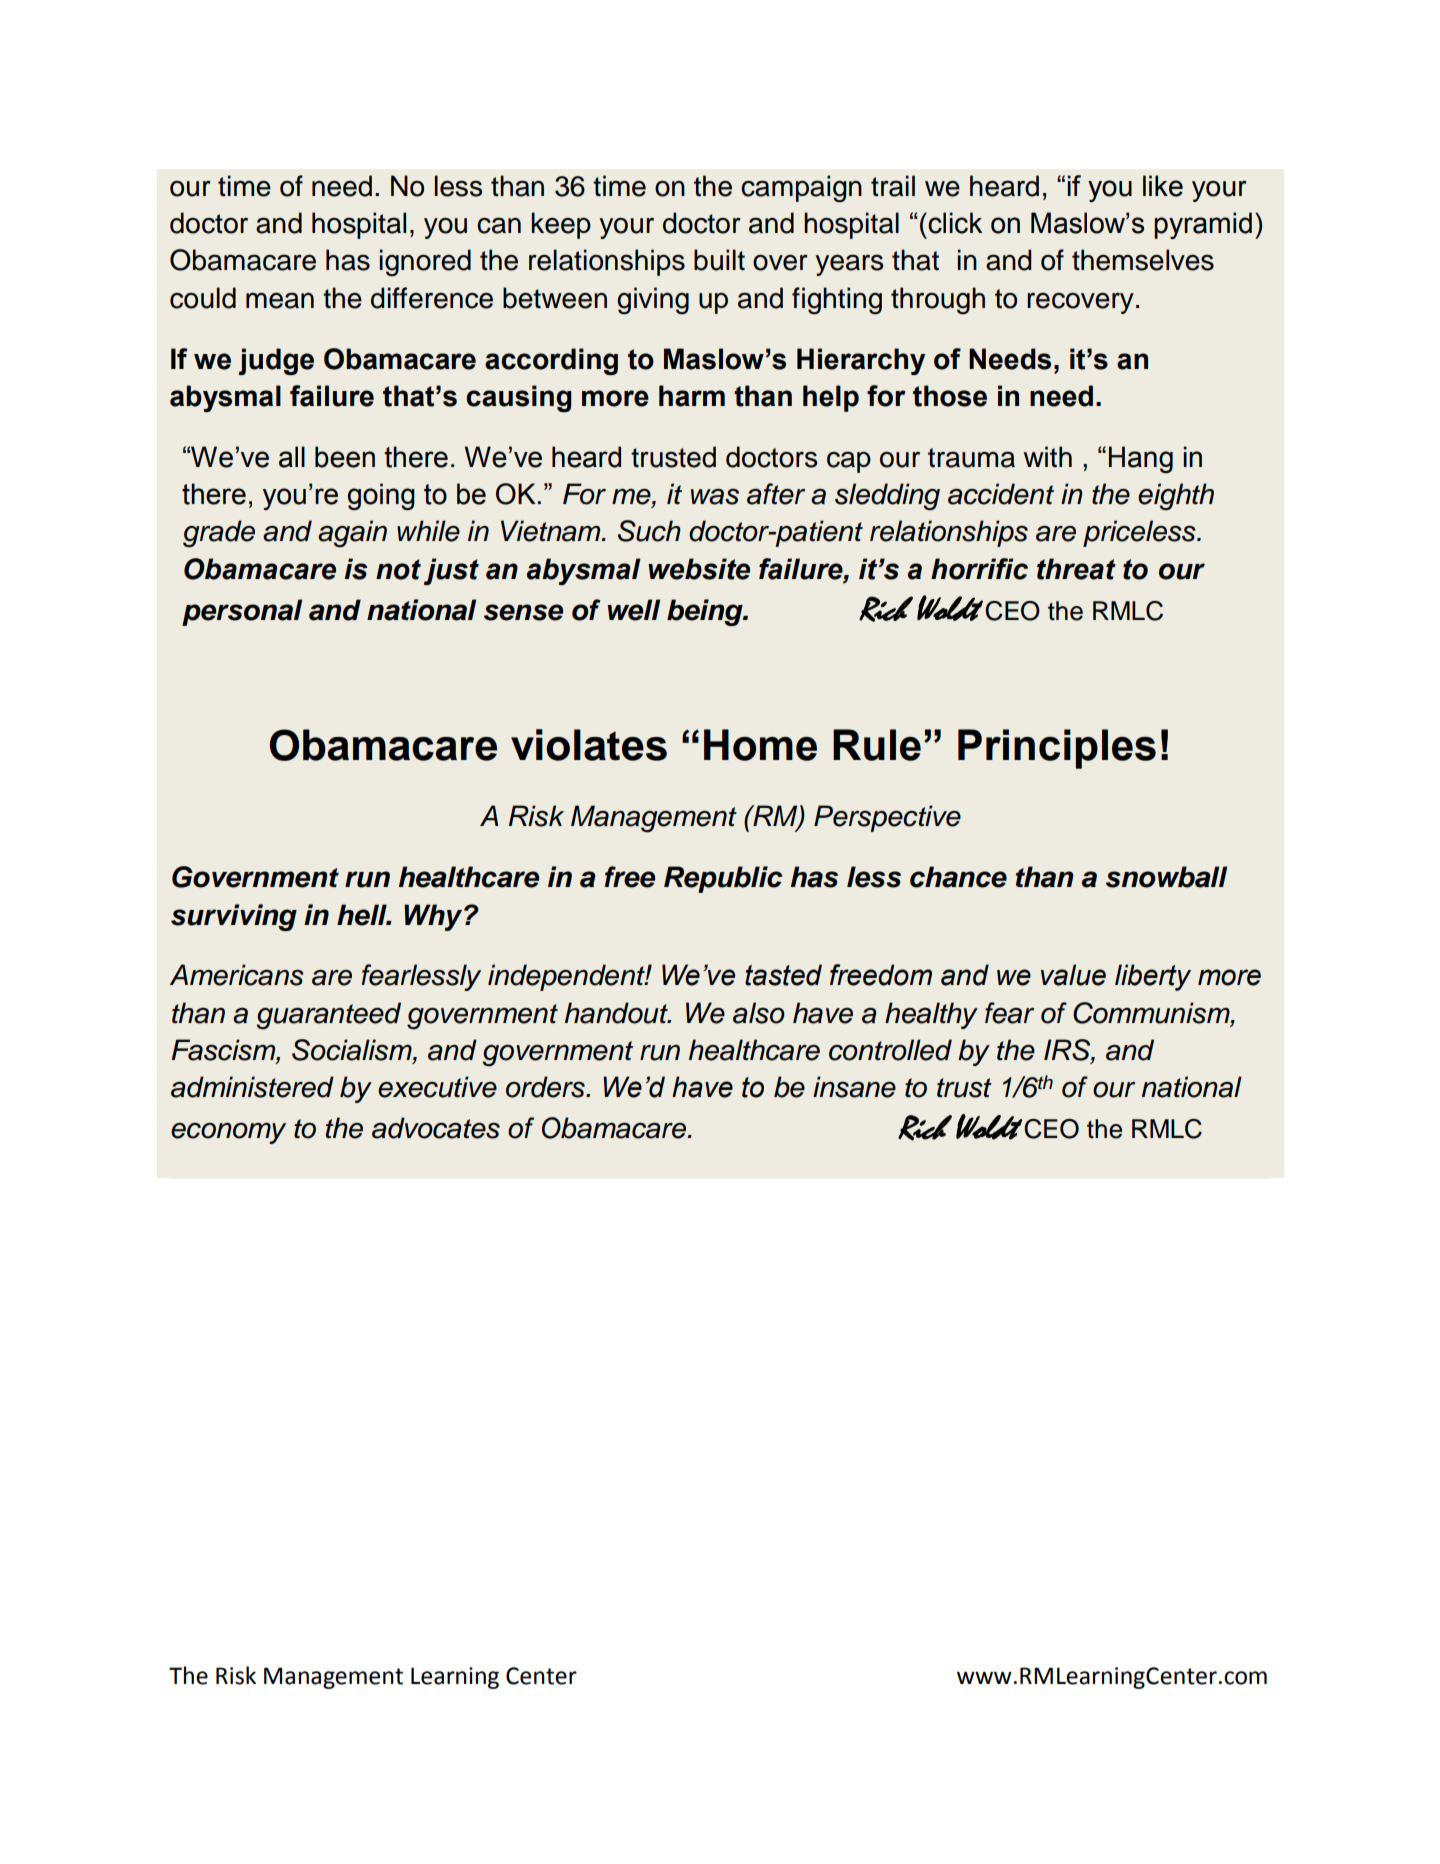 The height and width of the screenshot is (1864, 1440). What do you see at coordinates (352, 534) in the screenshot?
I see `again` at bounding box center [352, 534].
